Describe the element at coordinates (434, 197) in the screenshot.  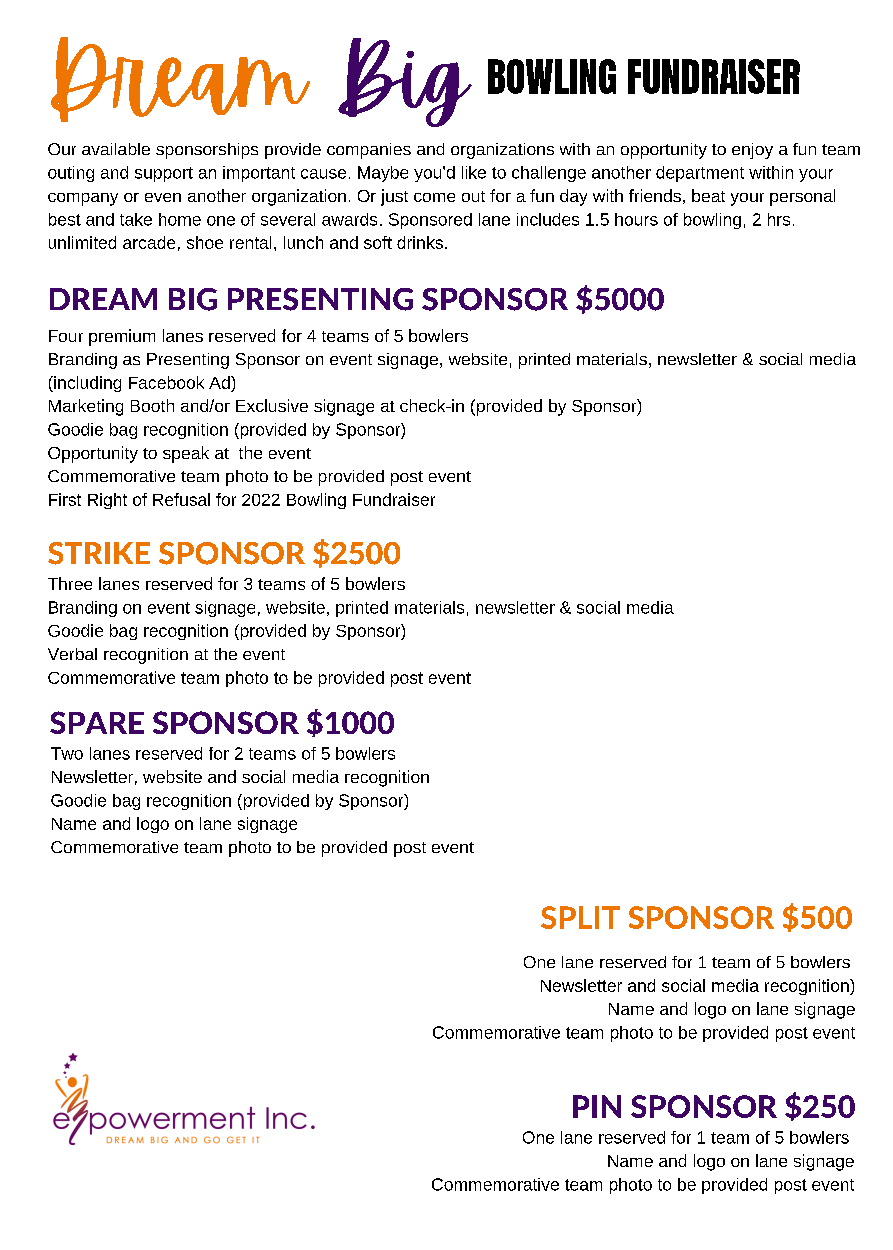
I see `come` at that location.
